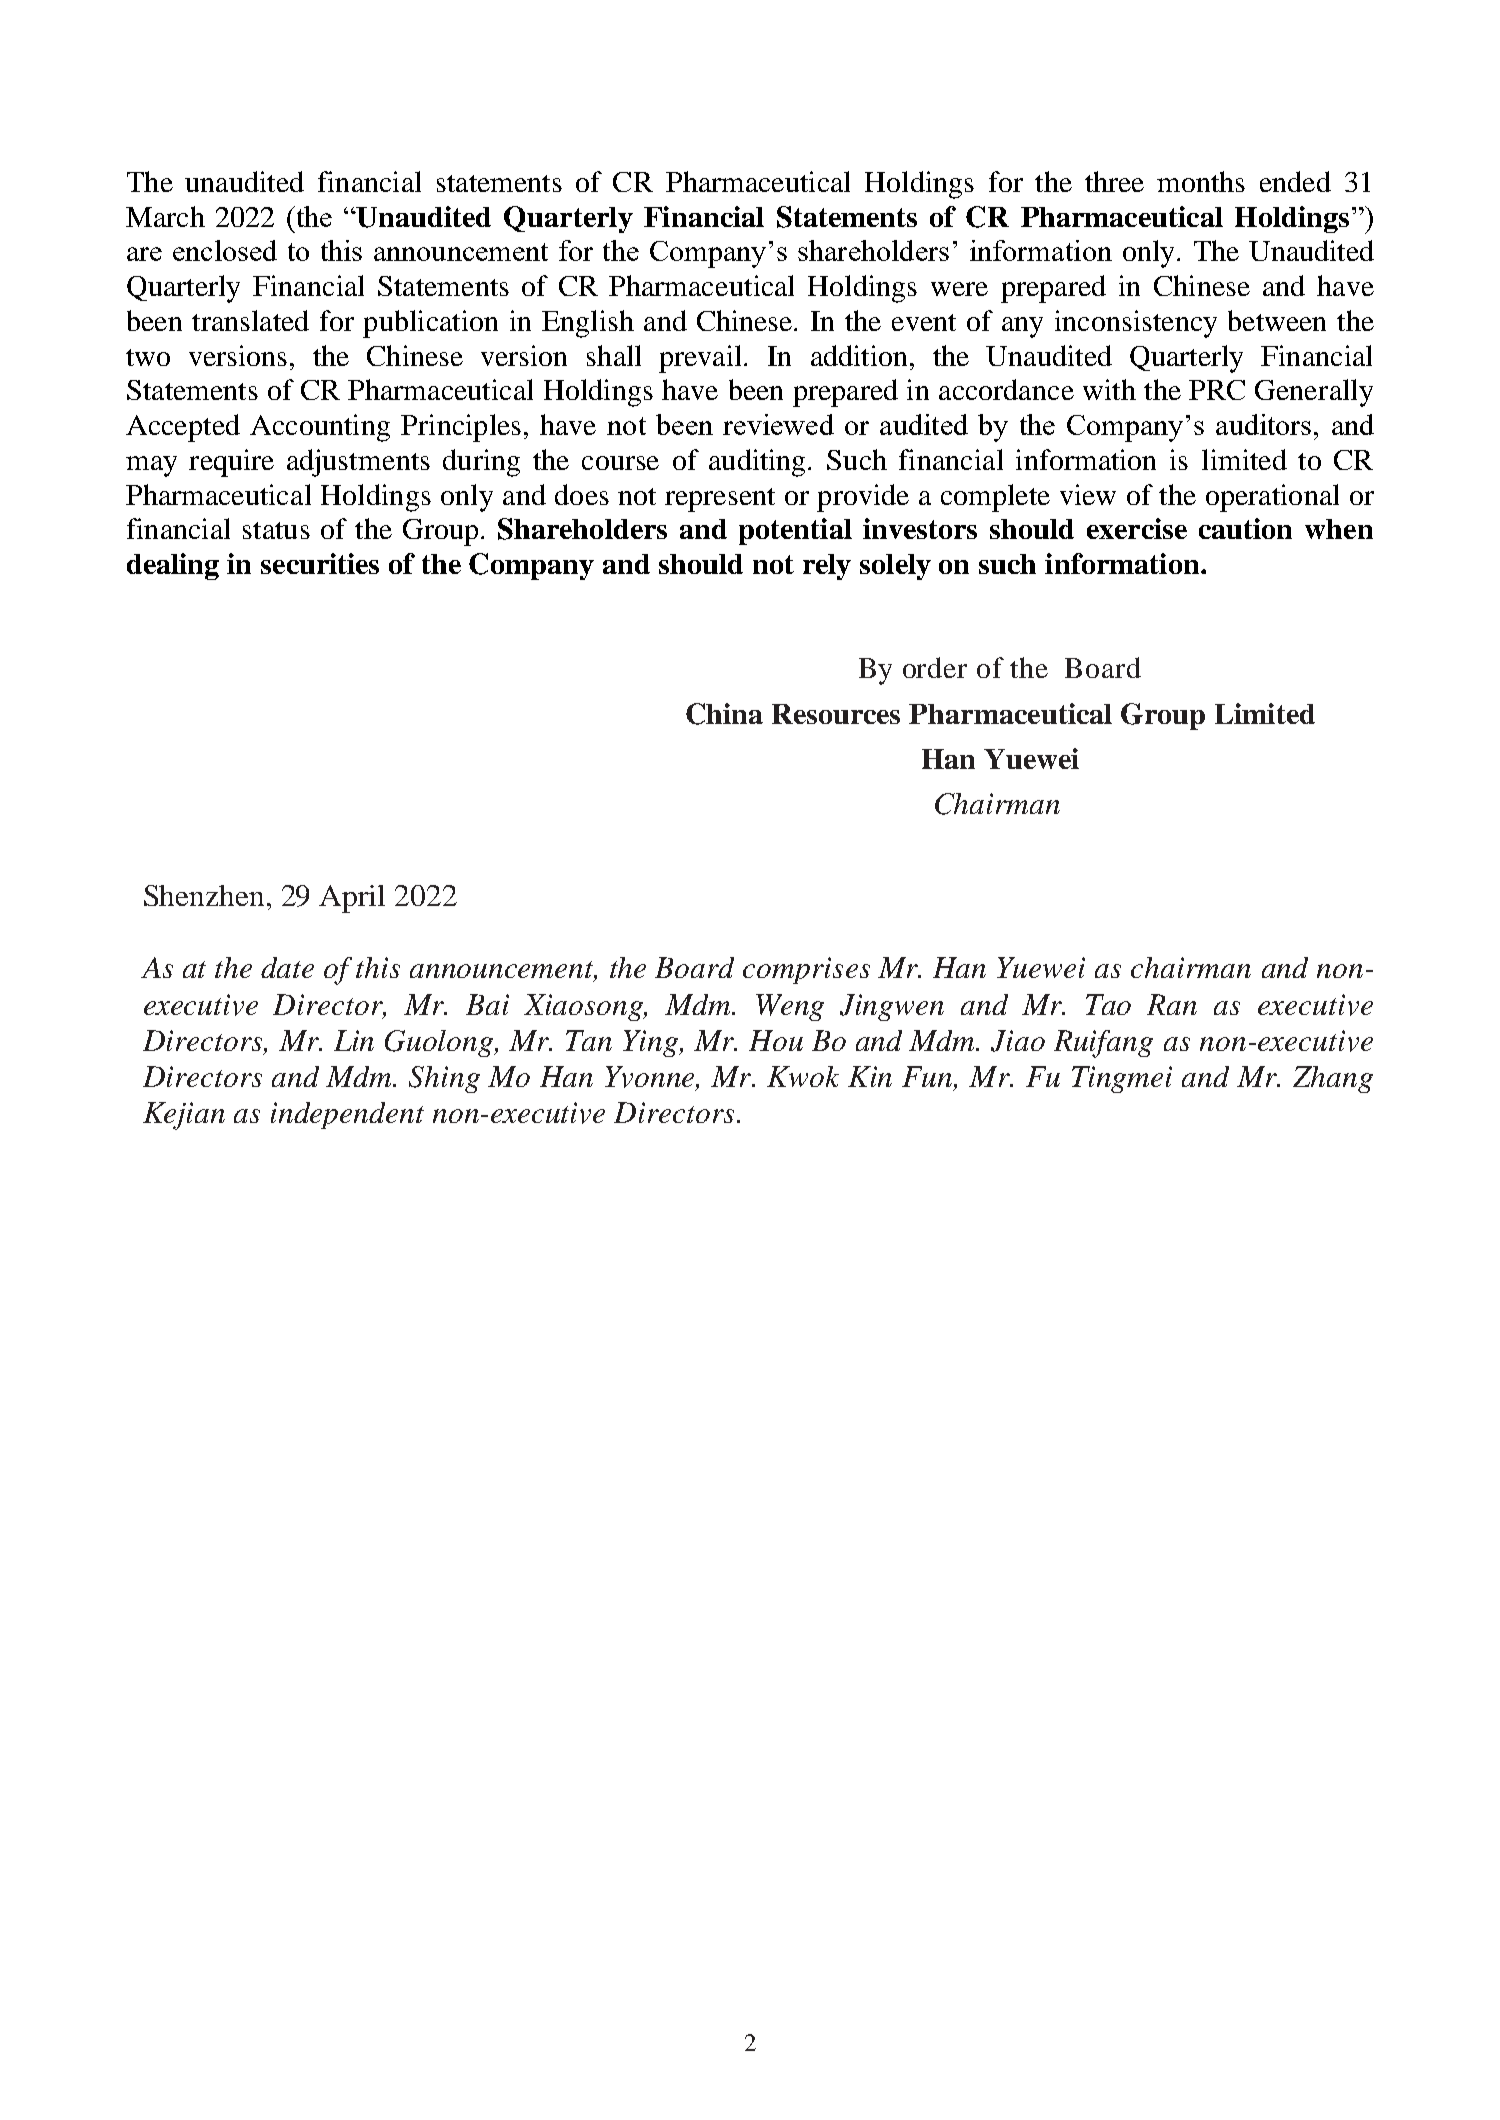 This page has width=1500, height=2120. I want to click on operational, so click(1272, 498).
